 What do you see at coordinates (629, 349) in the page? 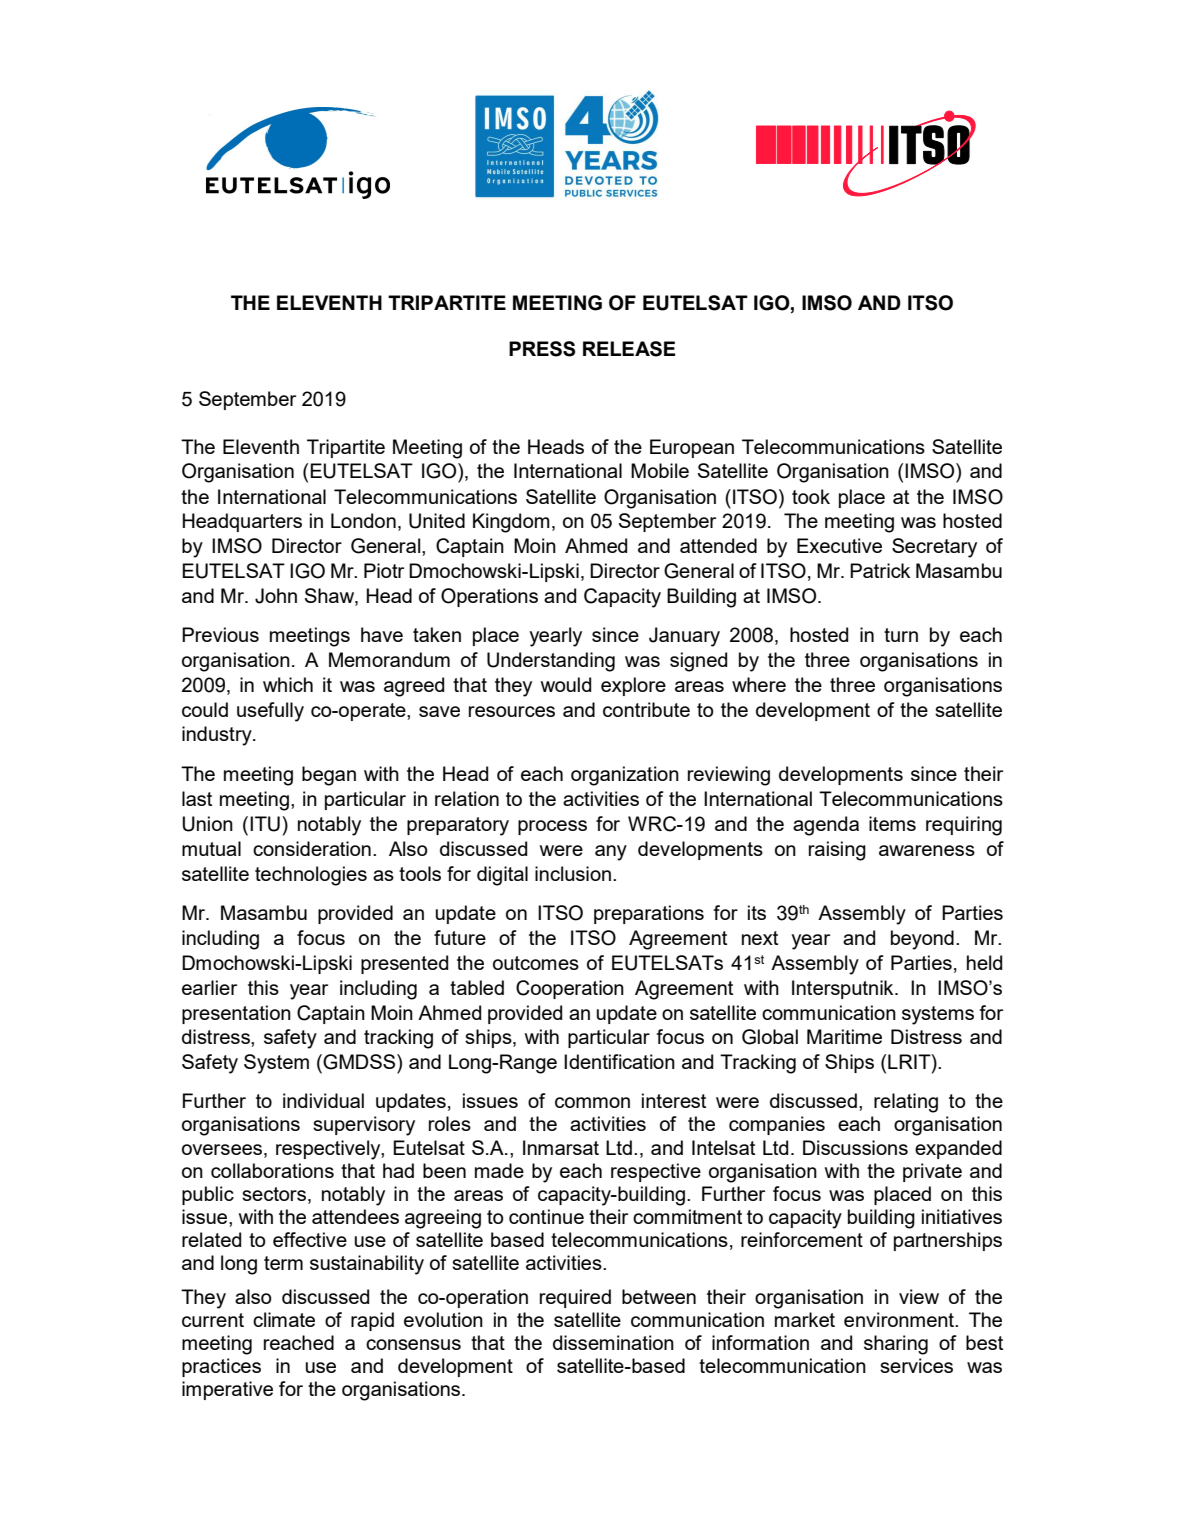
I see `RELEASE` at bounding box center [629, 349].
